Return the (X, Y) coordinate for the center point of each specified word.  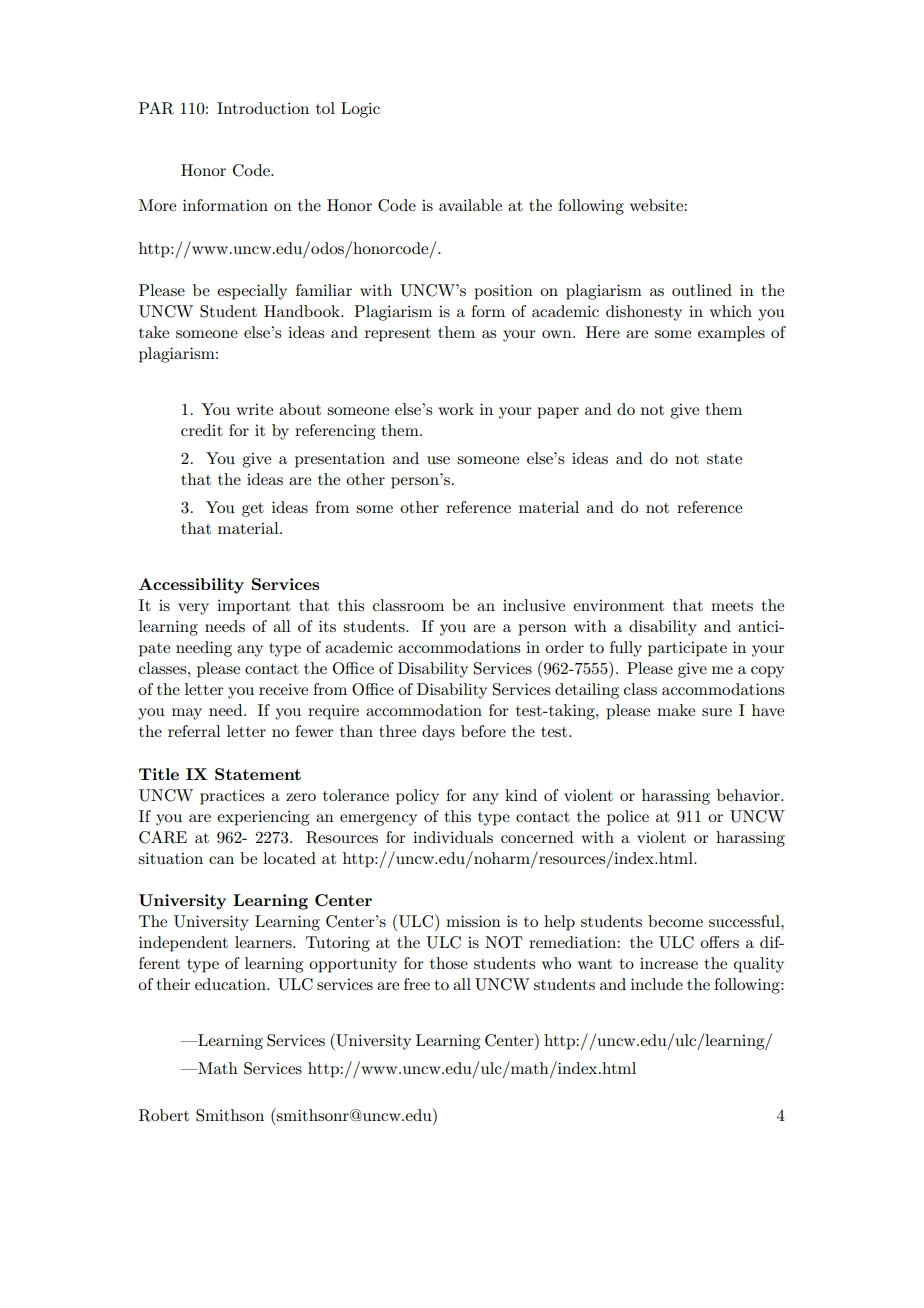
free (417, 984)
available (470, 205)
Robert (164, 1115)
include (657, 984)
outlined (702, 290)
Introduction (263, 108)
